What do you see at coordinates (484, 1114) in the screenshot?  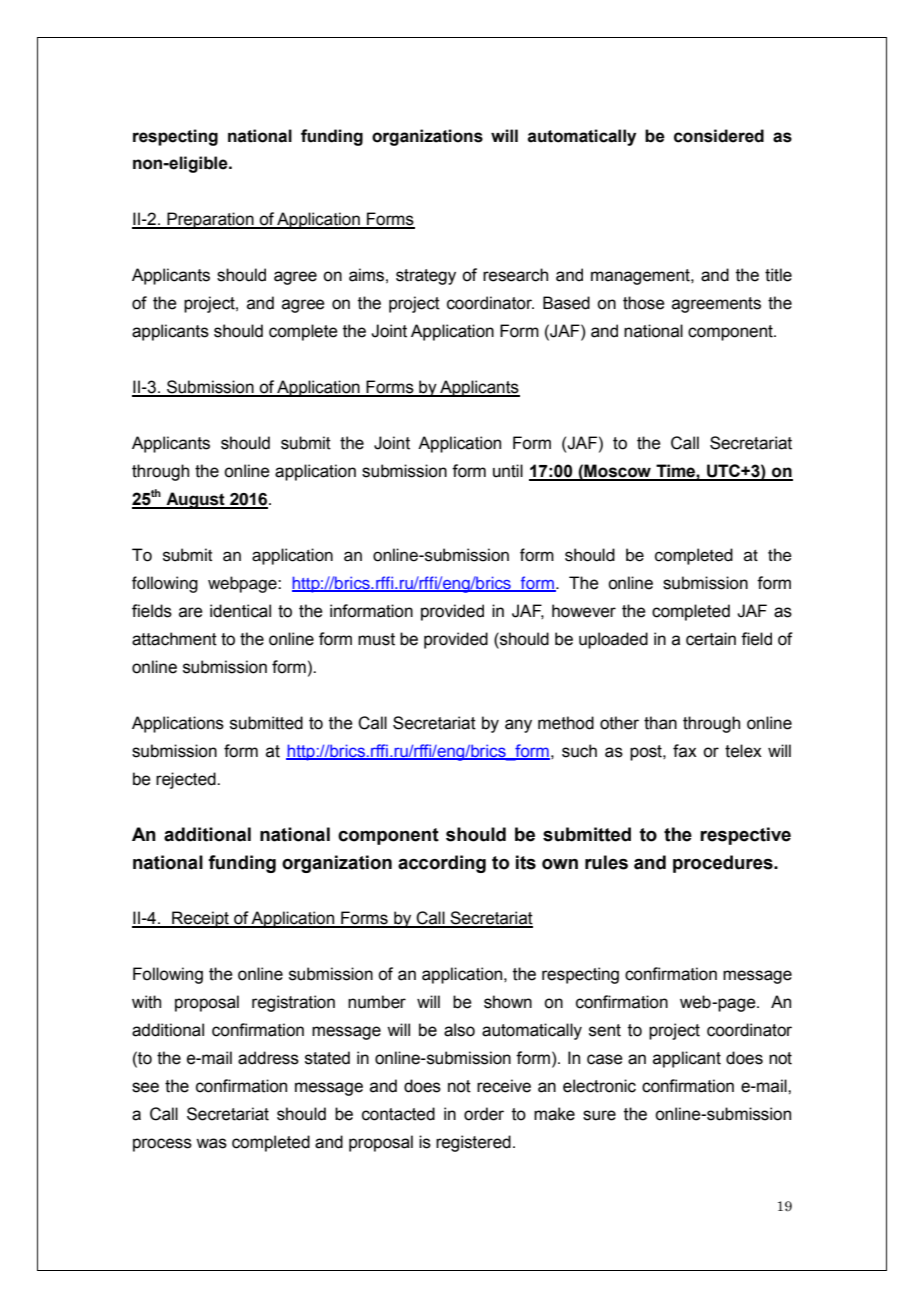 I see `order` at bounding box center [484, 1114].
